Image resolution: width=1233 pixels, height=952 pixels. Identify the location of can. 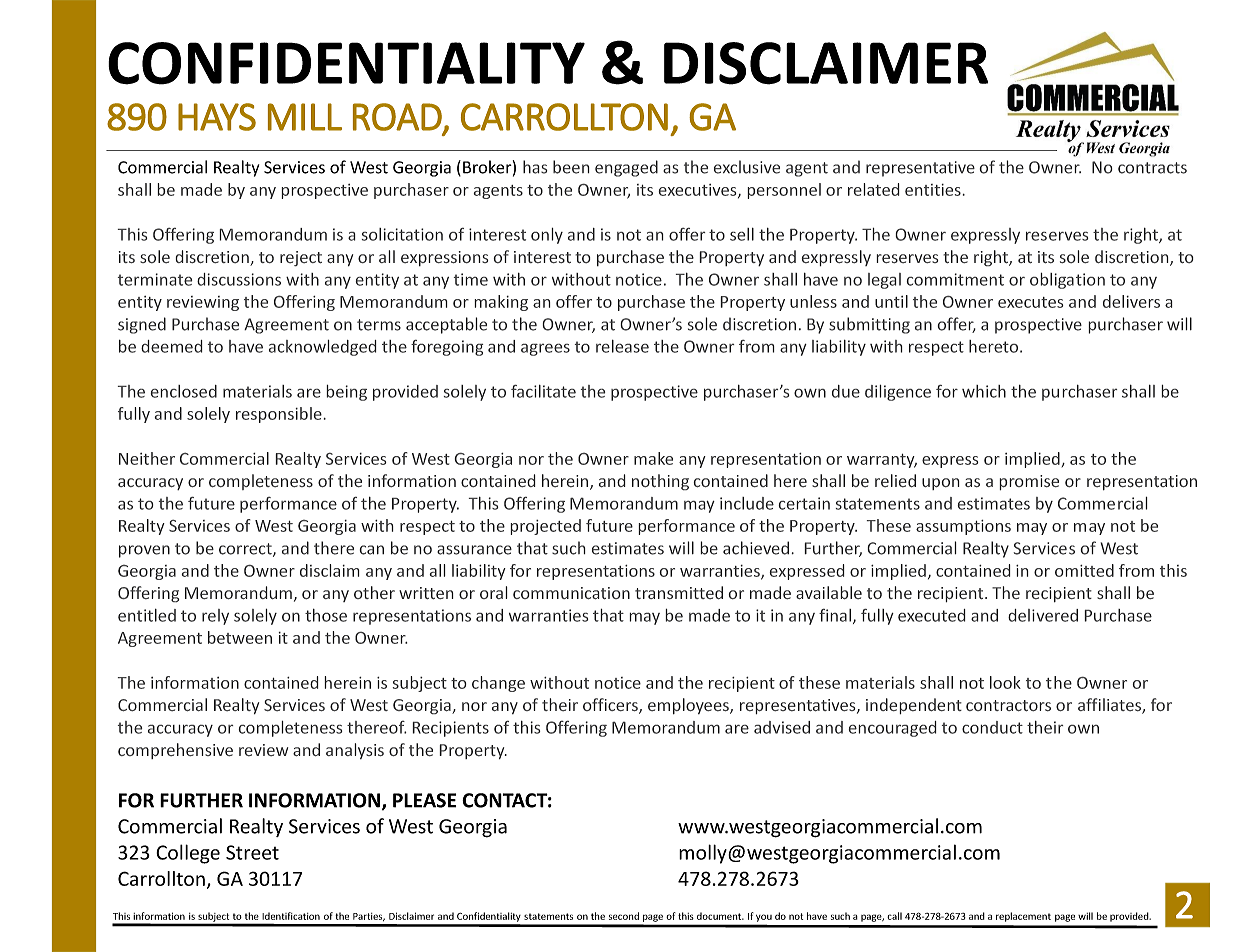
(372, 550).
